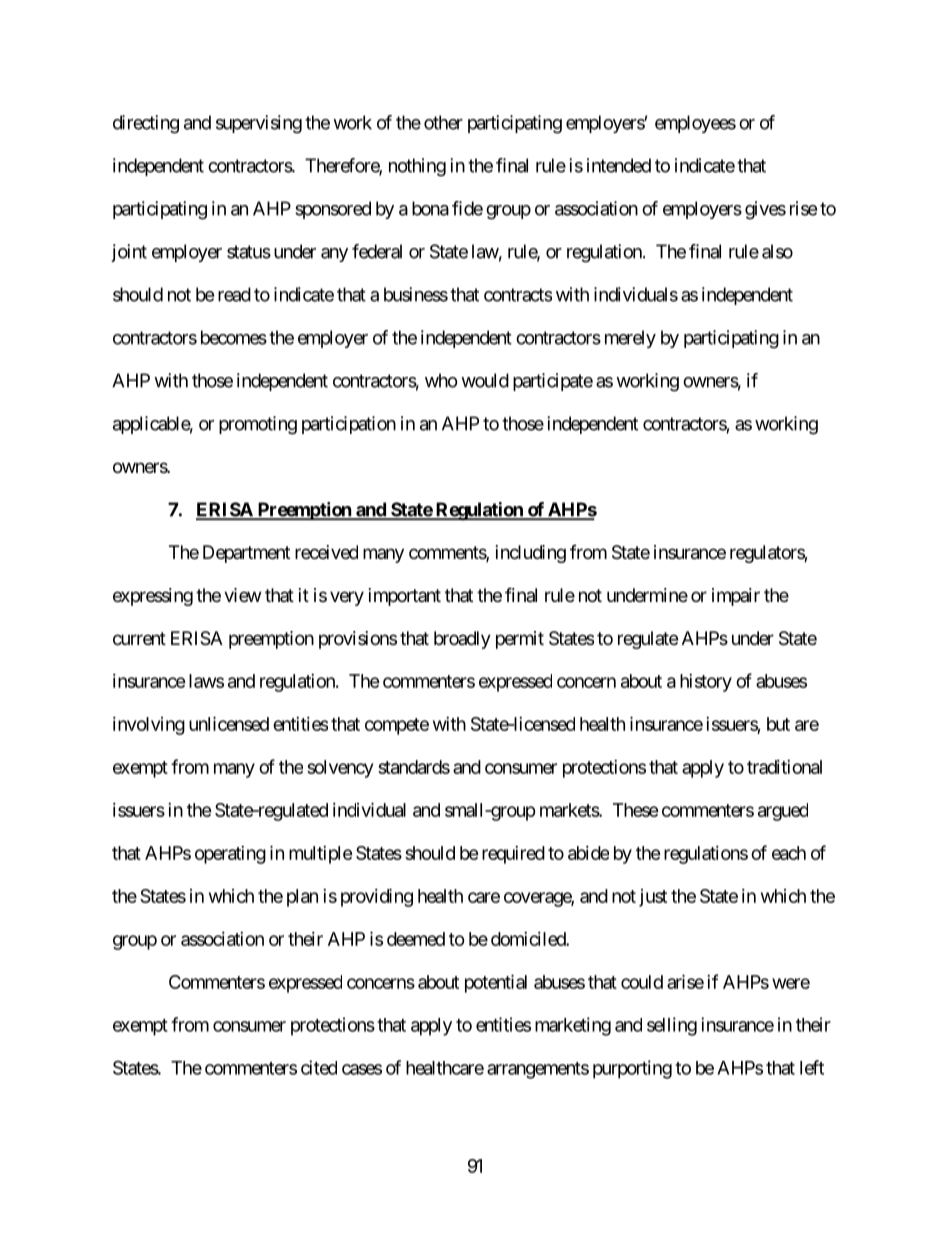 Image resolution: width=952 pixels, height=1233 pixels. I want to click on employees, so click(695, 124).
